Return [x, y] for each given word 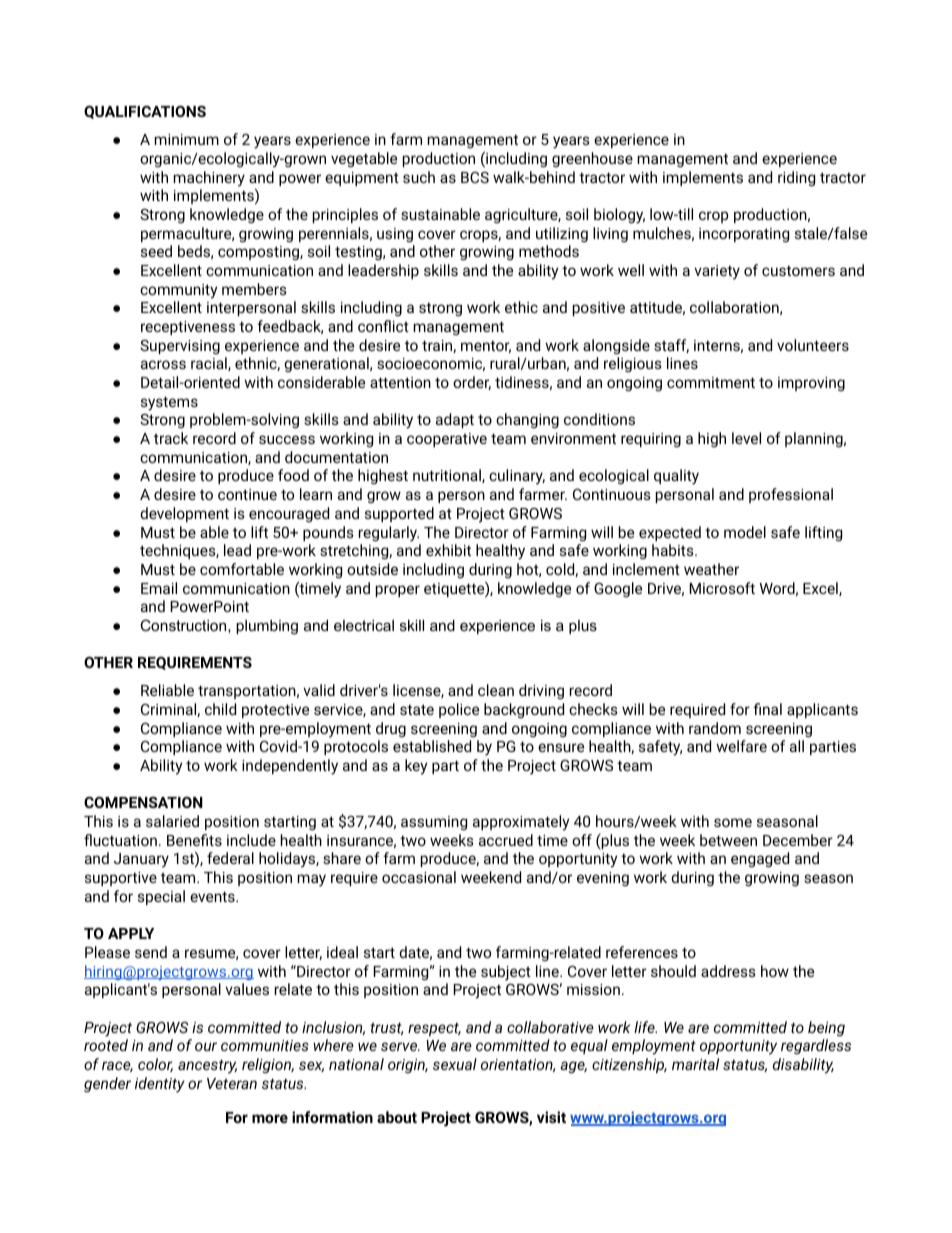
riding [796, 179]
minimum [187, 139]
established [432, 746]
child [220, 709]
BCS [475, 177]
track [171, 438]
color [155, 1065]
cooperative [447, 440]
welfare [741, 746]
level [746, 438]
